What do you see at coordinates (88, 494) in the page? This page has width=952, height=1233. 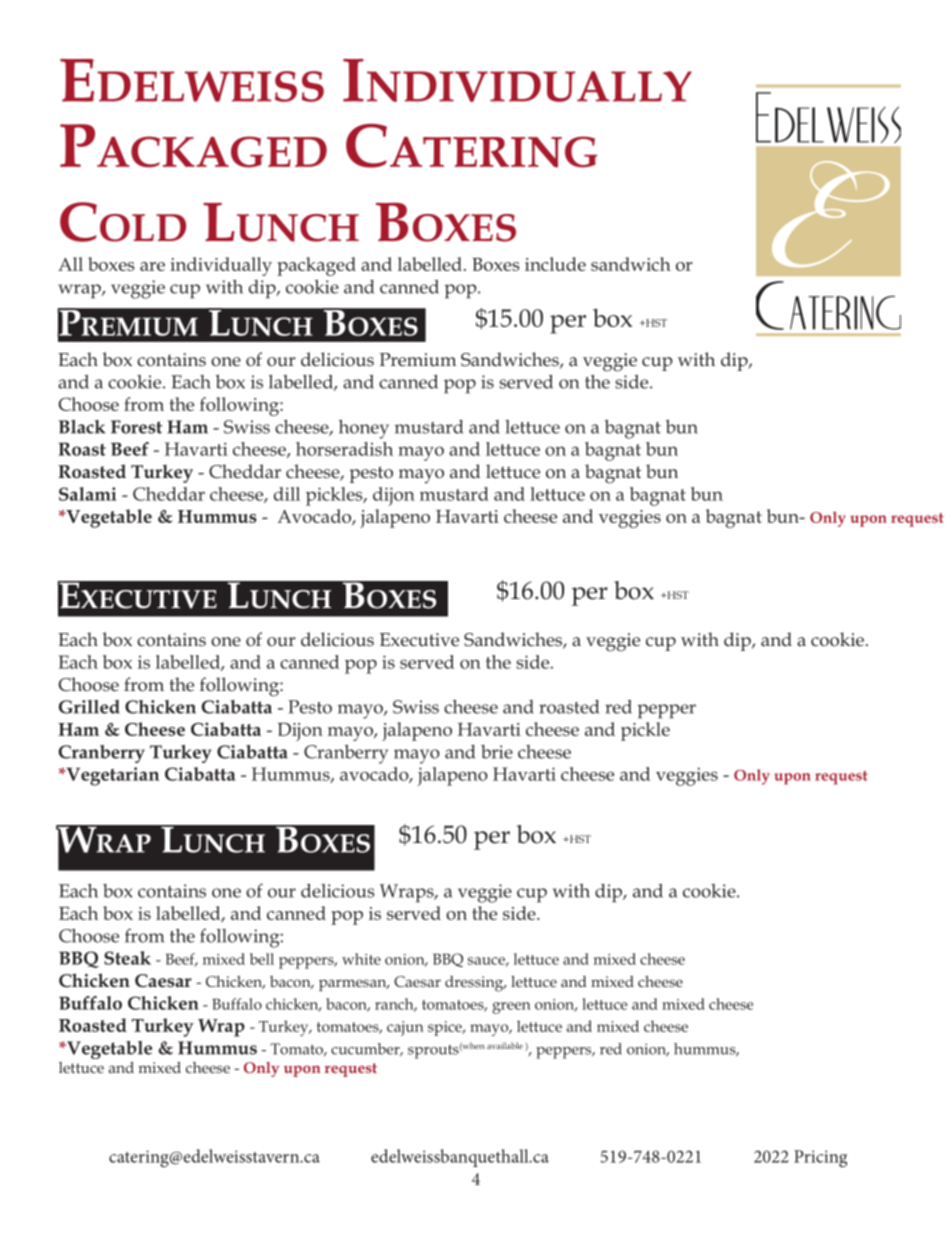 I see `Salami` at bounding box center [88, 494].
